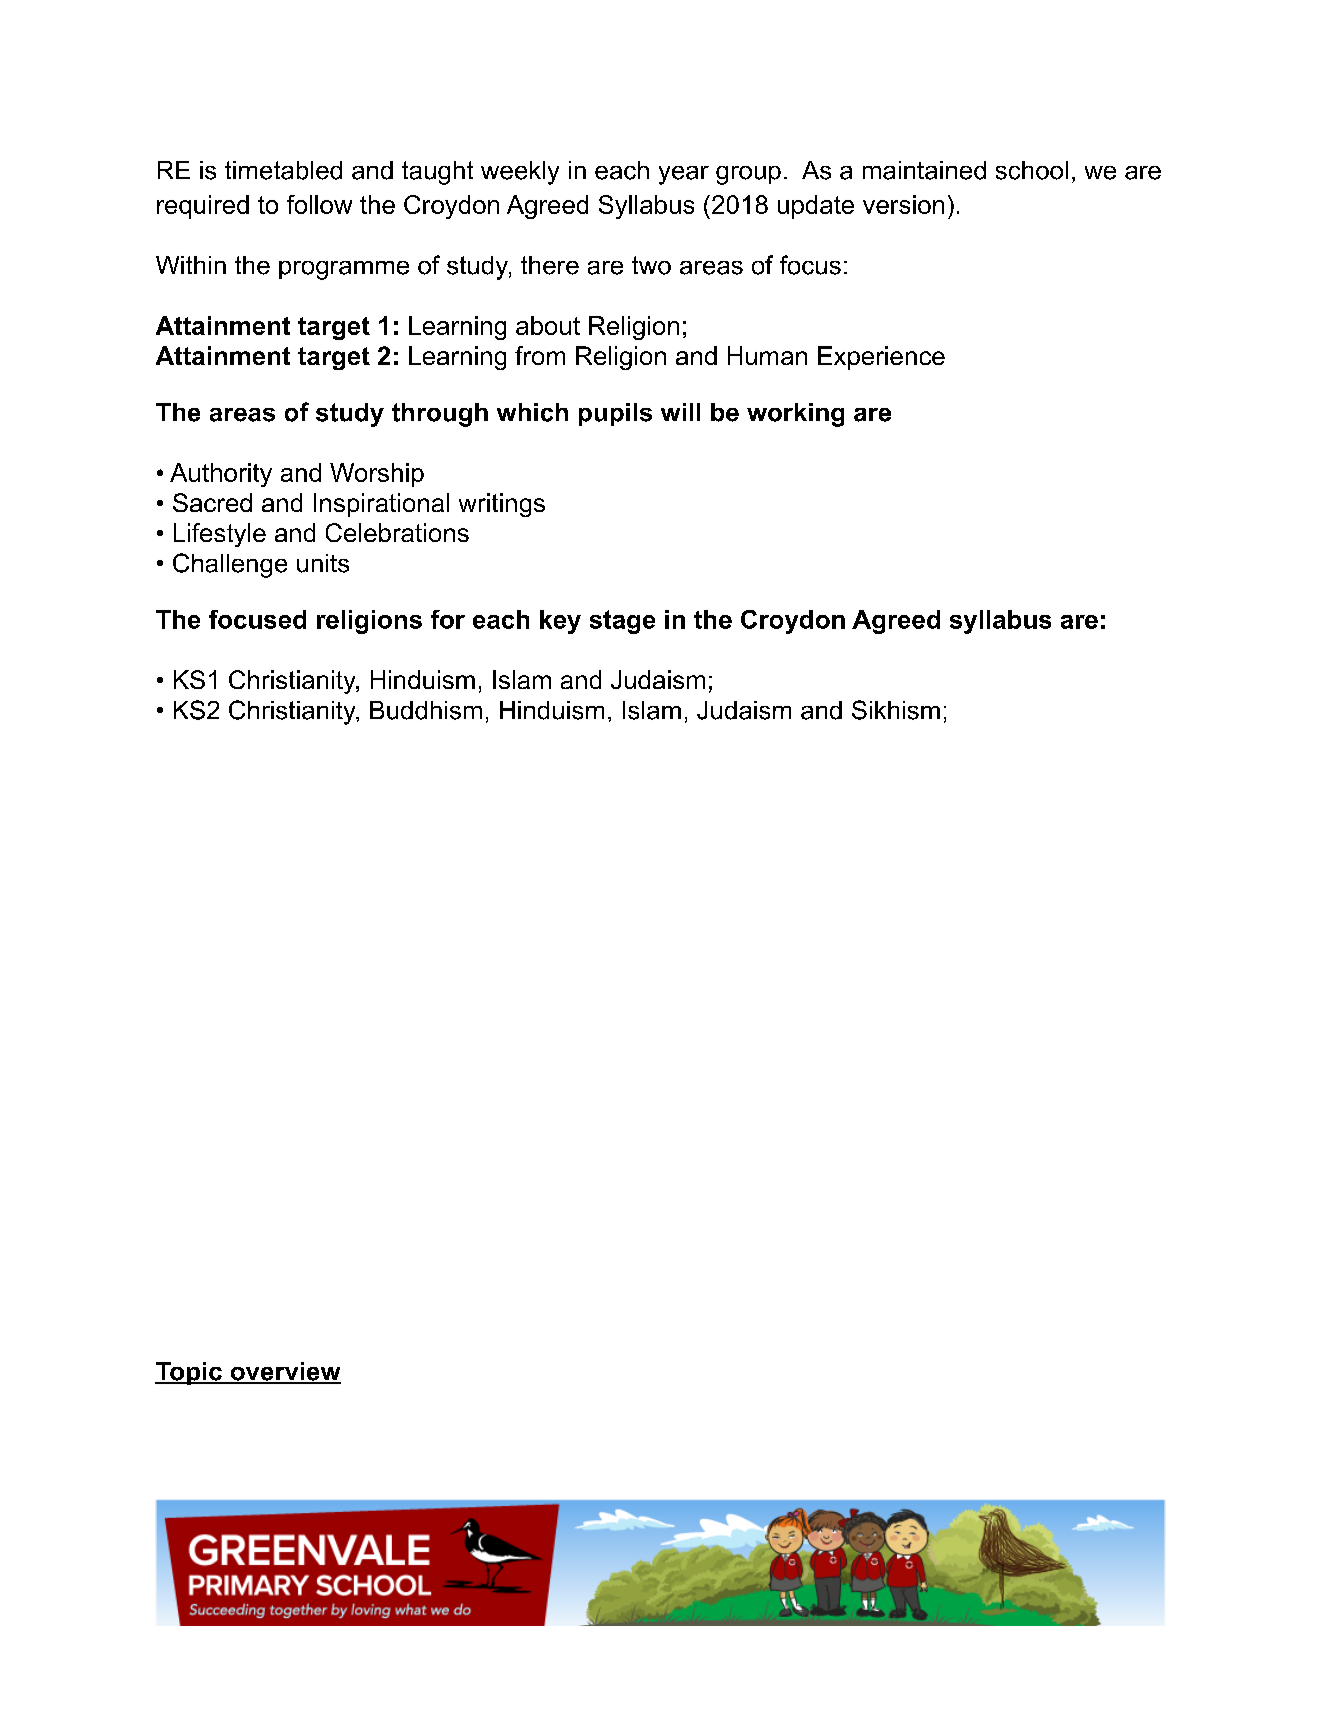  What do you see at coordinates (684, 175) in the screenshot?
I see `year` at bounding box center [684, 175].
